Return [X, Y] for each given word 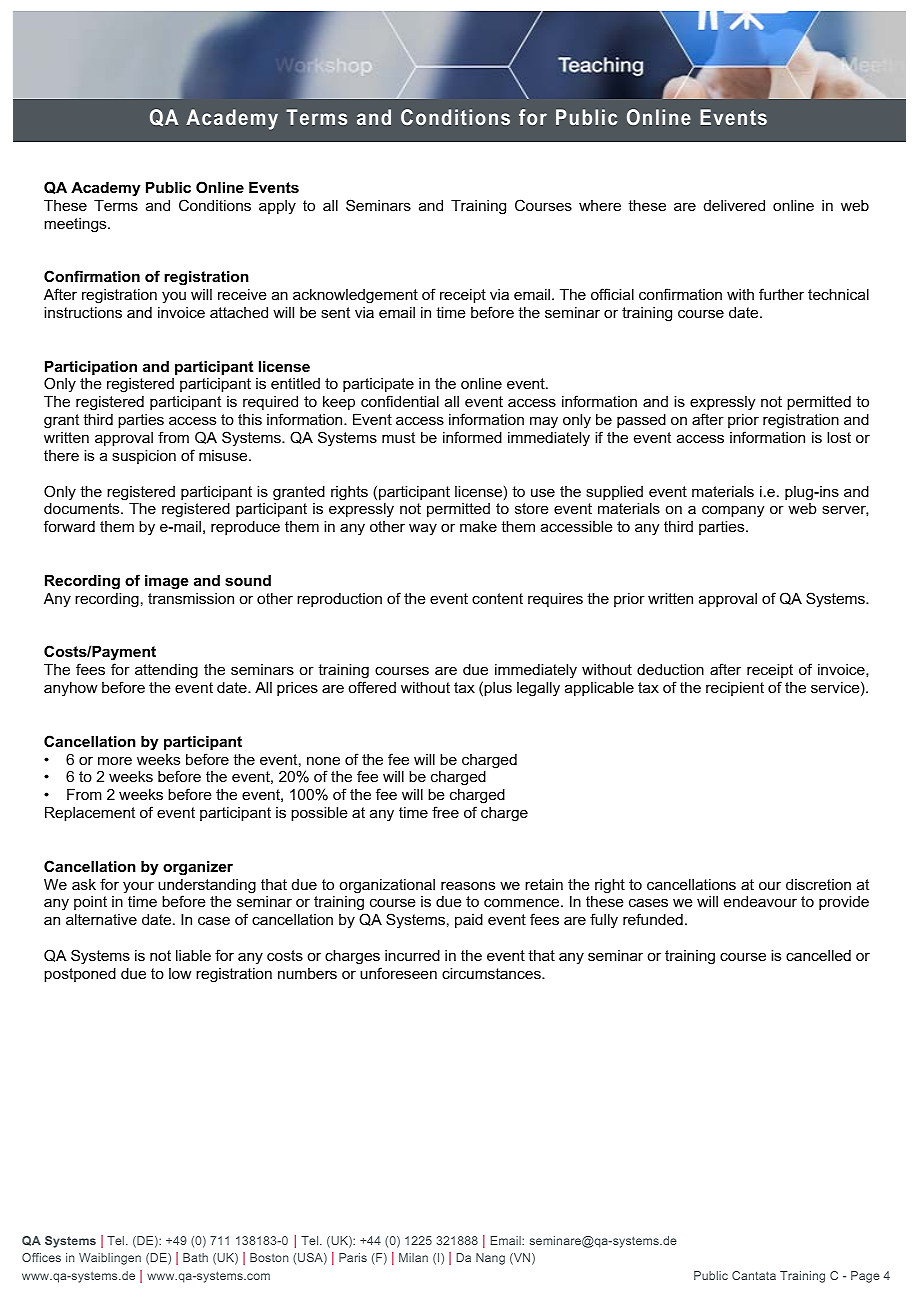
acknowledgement [355, 296]
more [115, 760]
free [445, 812]
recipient [735, 689]
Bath [195, 1257]
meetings [76, 225]
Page [865, 1277]
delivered [734, 205]
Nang [490, 1259]
